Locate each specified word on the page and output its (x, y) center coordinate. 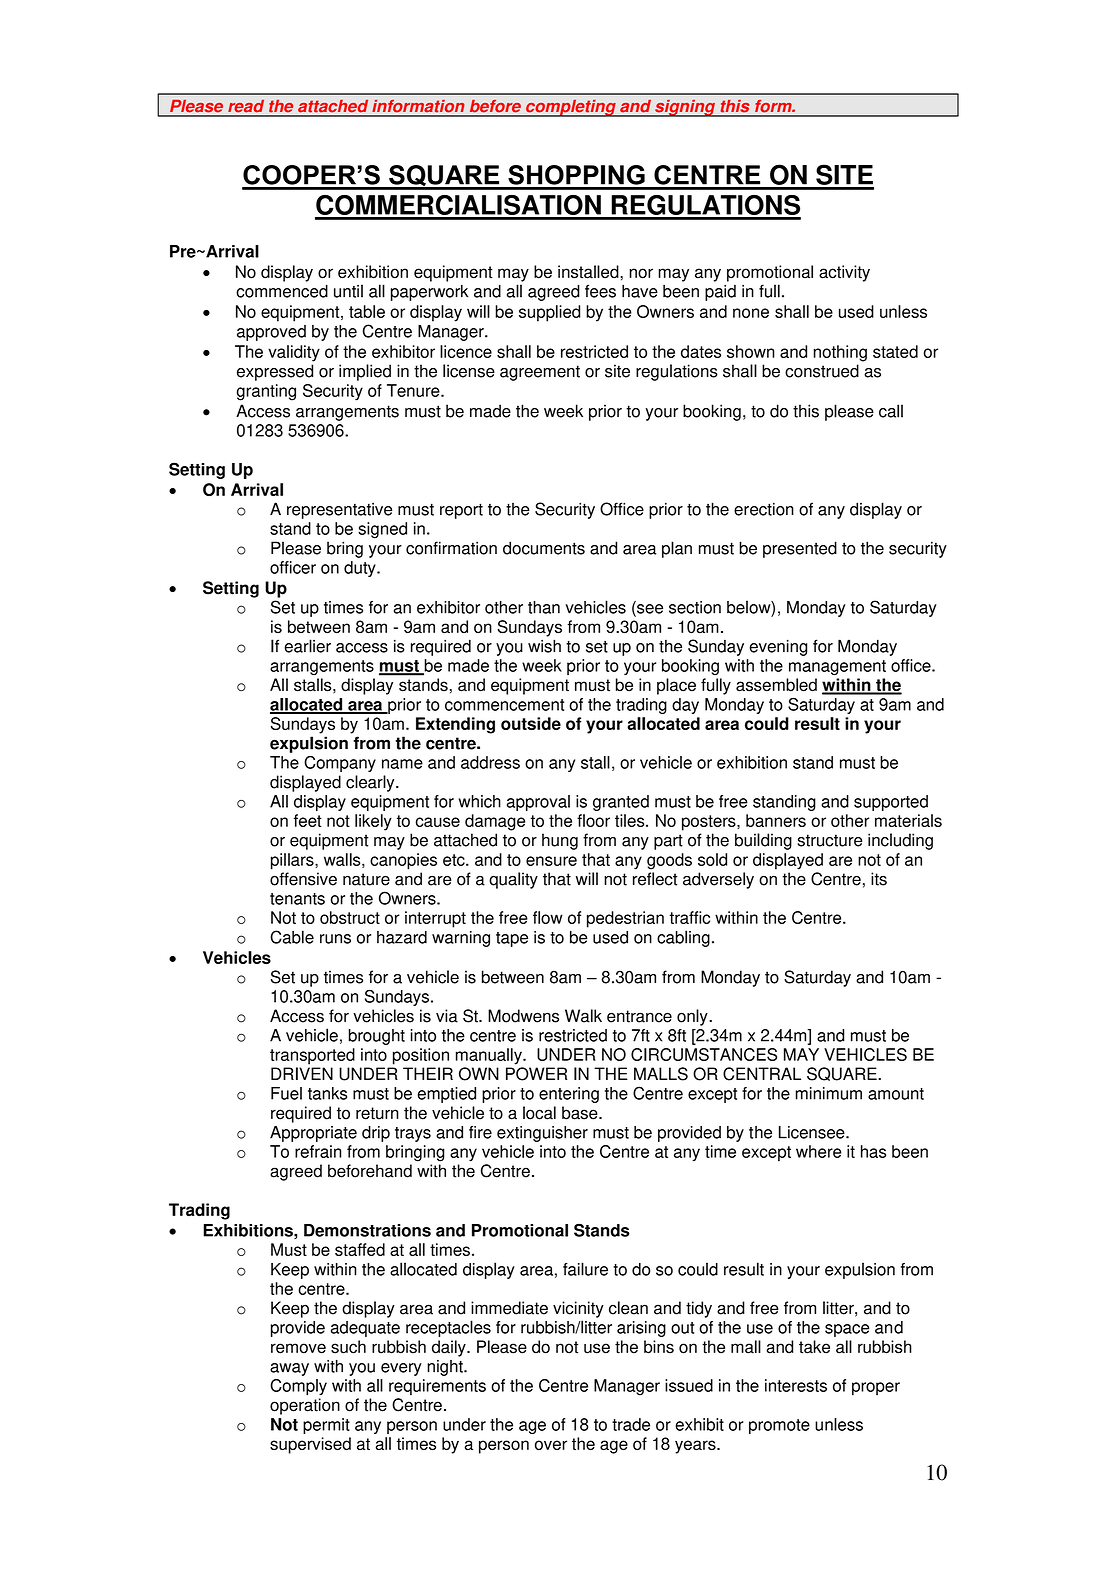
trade (631, 1424)
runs (335, 939)
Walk (583, 1016)
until (348, 291)
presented (800, 549)
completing (571, 108)
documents (544, 548)
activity (844, 273)
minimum (828, 1093)
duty (361, 569)
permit (326, 1426)
